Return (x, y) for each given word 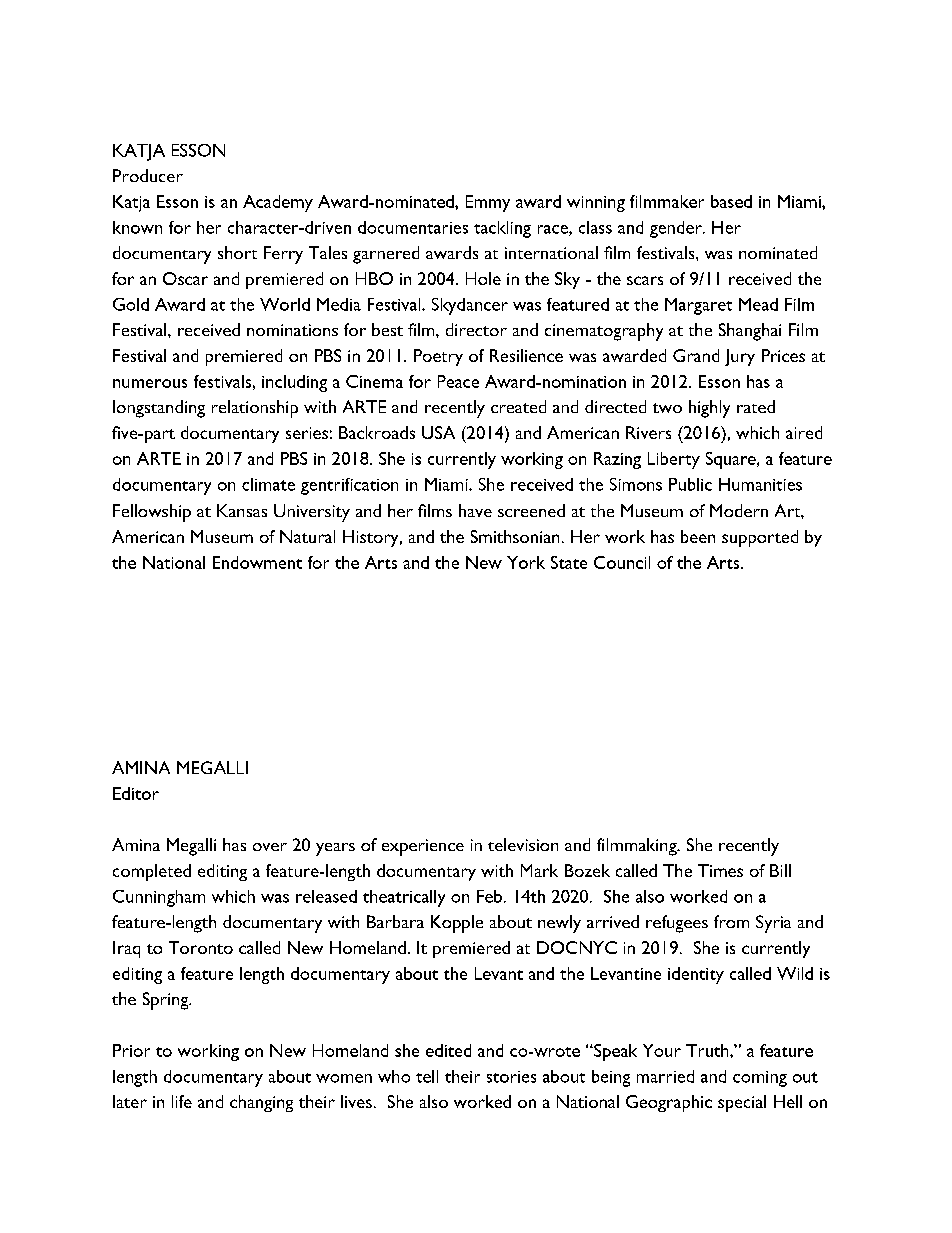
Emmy (488, 203)
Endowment (257, 562)
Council (622, 562)
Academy (278, 203)
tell (427, 1076)
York (526, 562)
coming (760, 1079)
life (182, 1101)
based (731, 201)
